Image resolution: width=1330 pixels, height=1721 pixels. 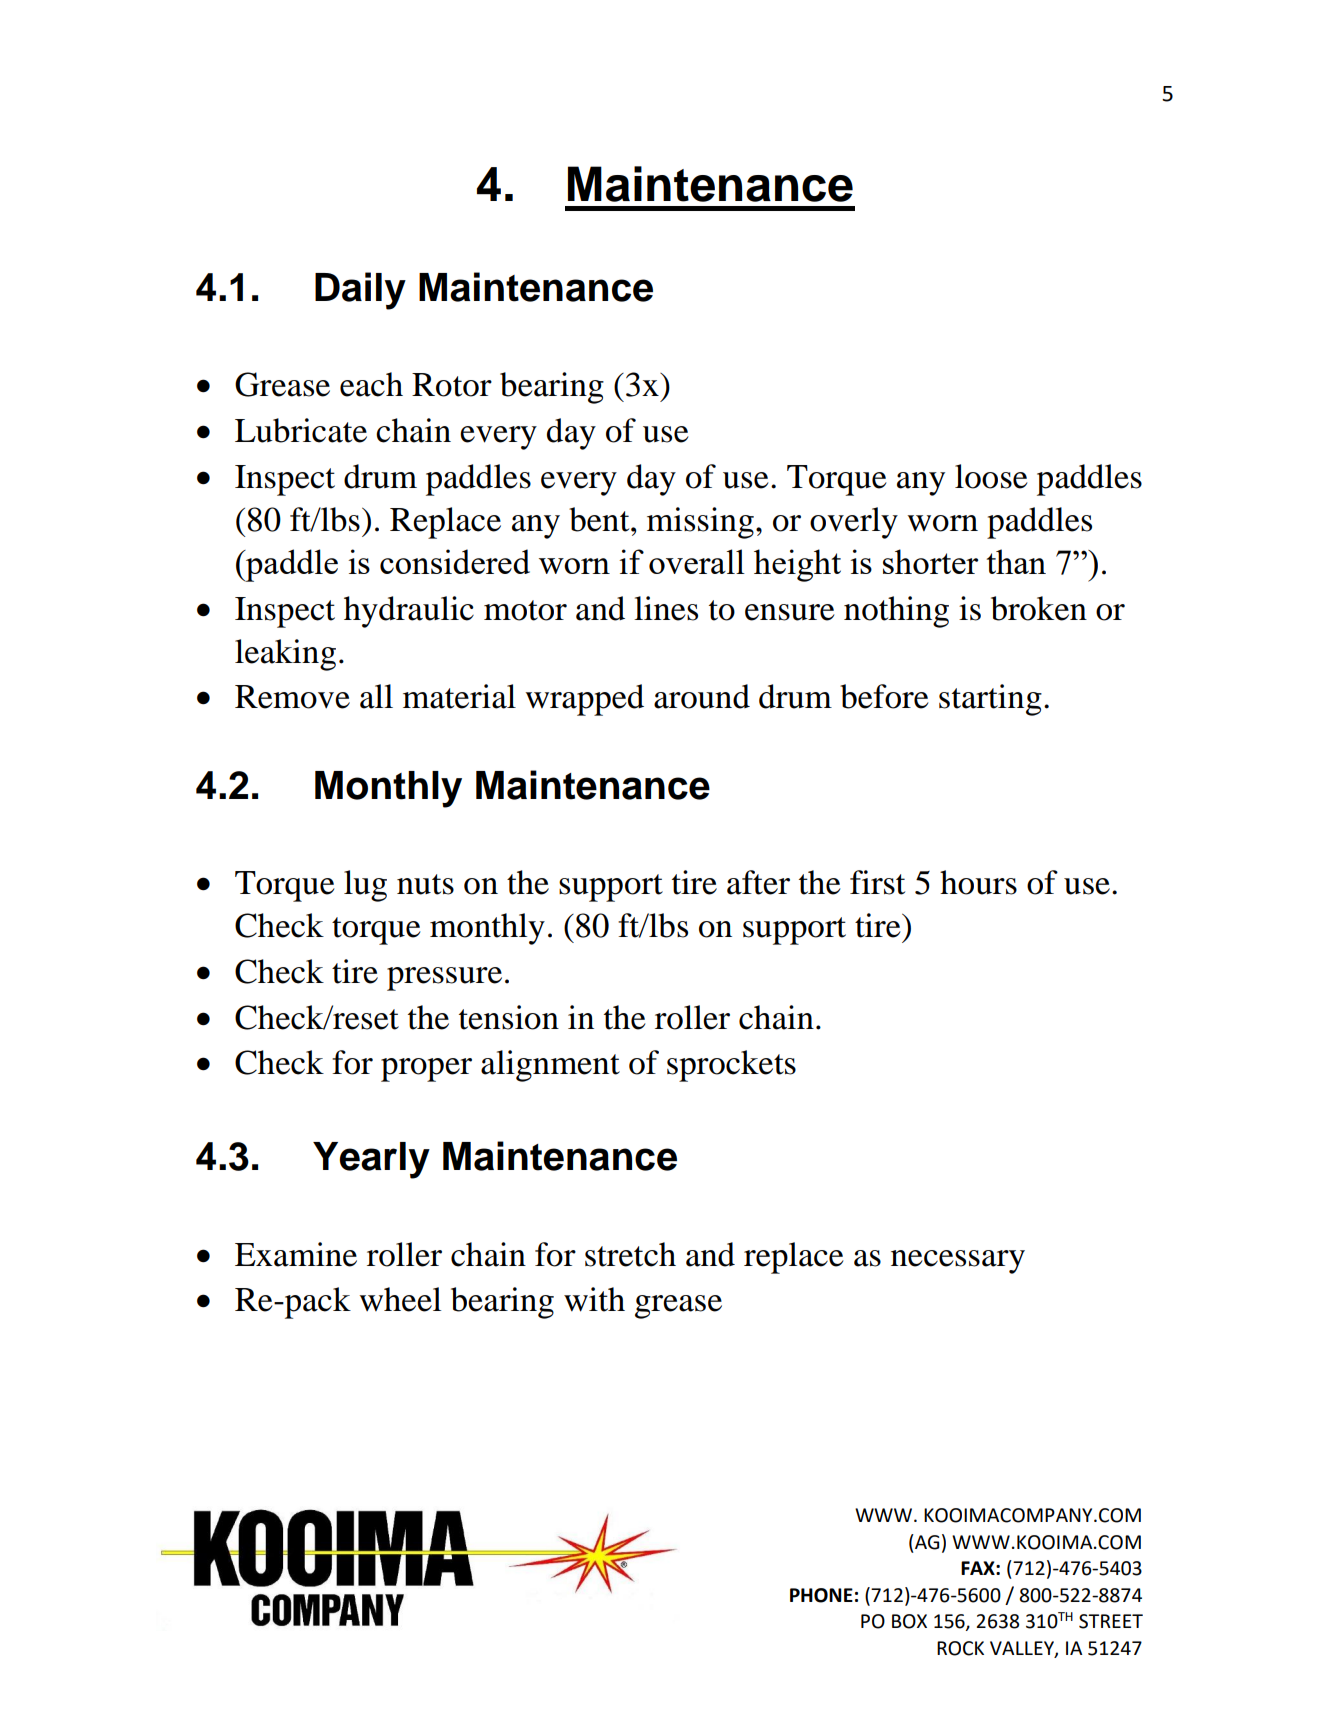 I want to click on with, so click(x=594, y=1299).
